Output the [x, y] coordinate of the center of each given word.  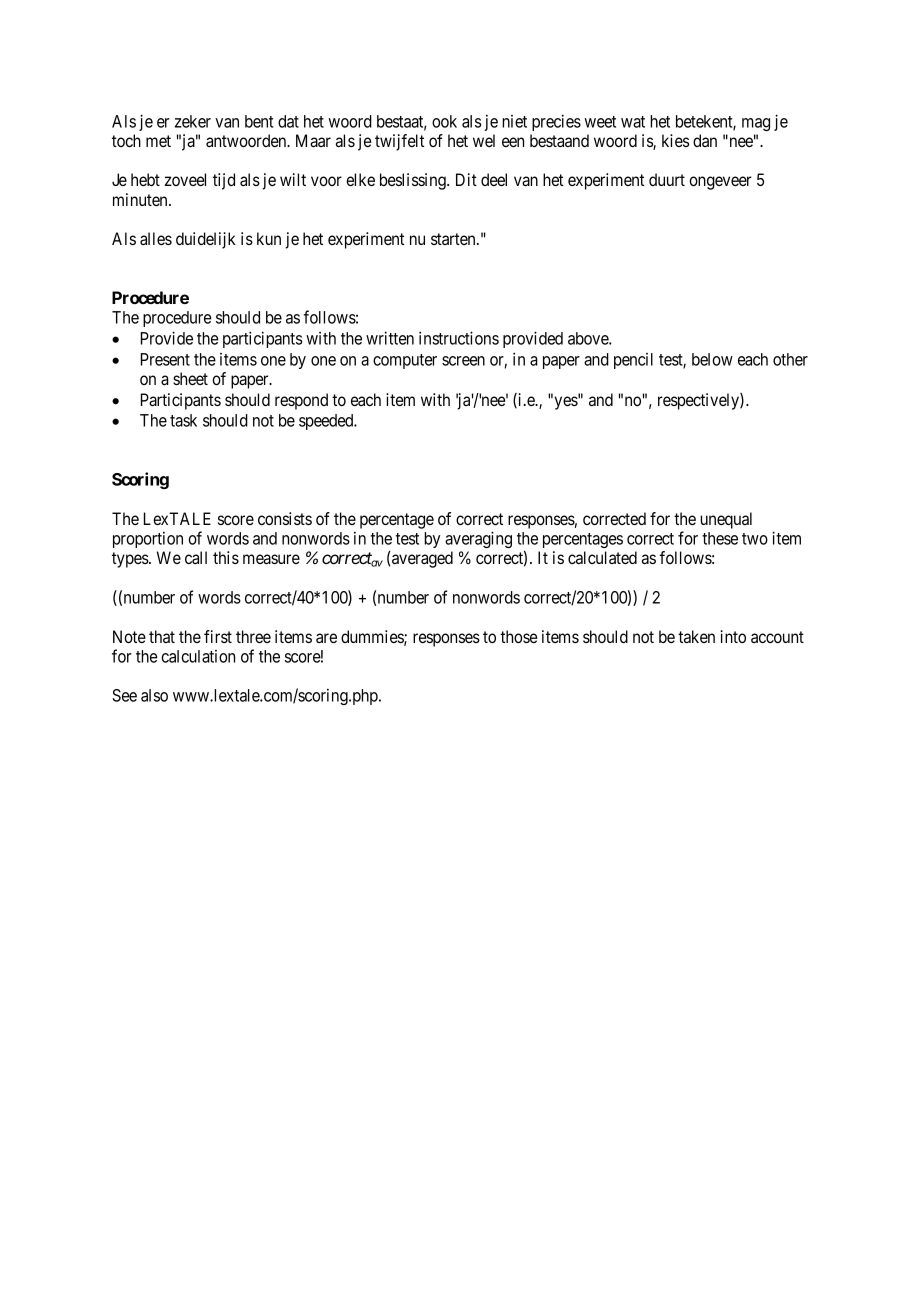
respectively [699, 401]
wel [484, 140]
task [183, 420]
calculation [198, 656]
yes [565, 403]
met [158, 141]
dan [705, 140]
